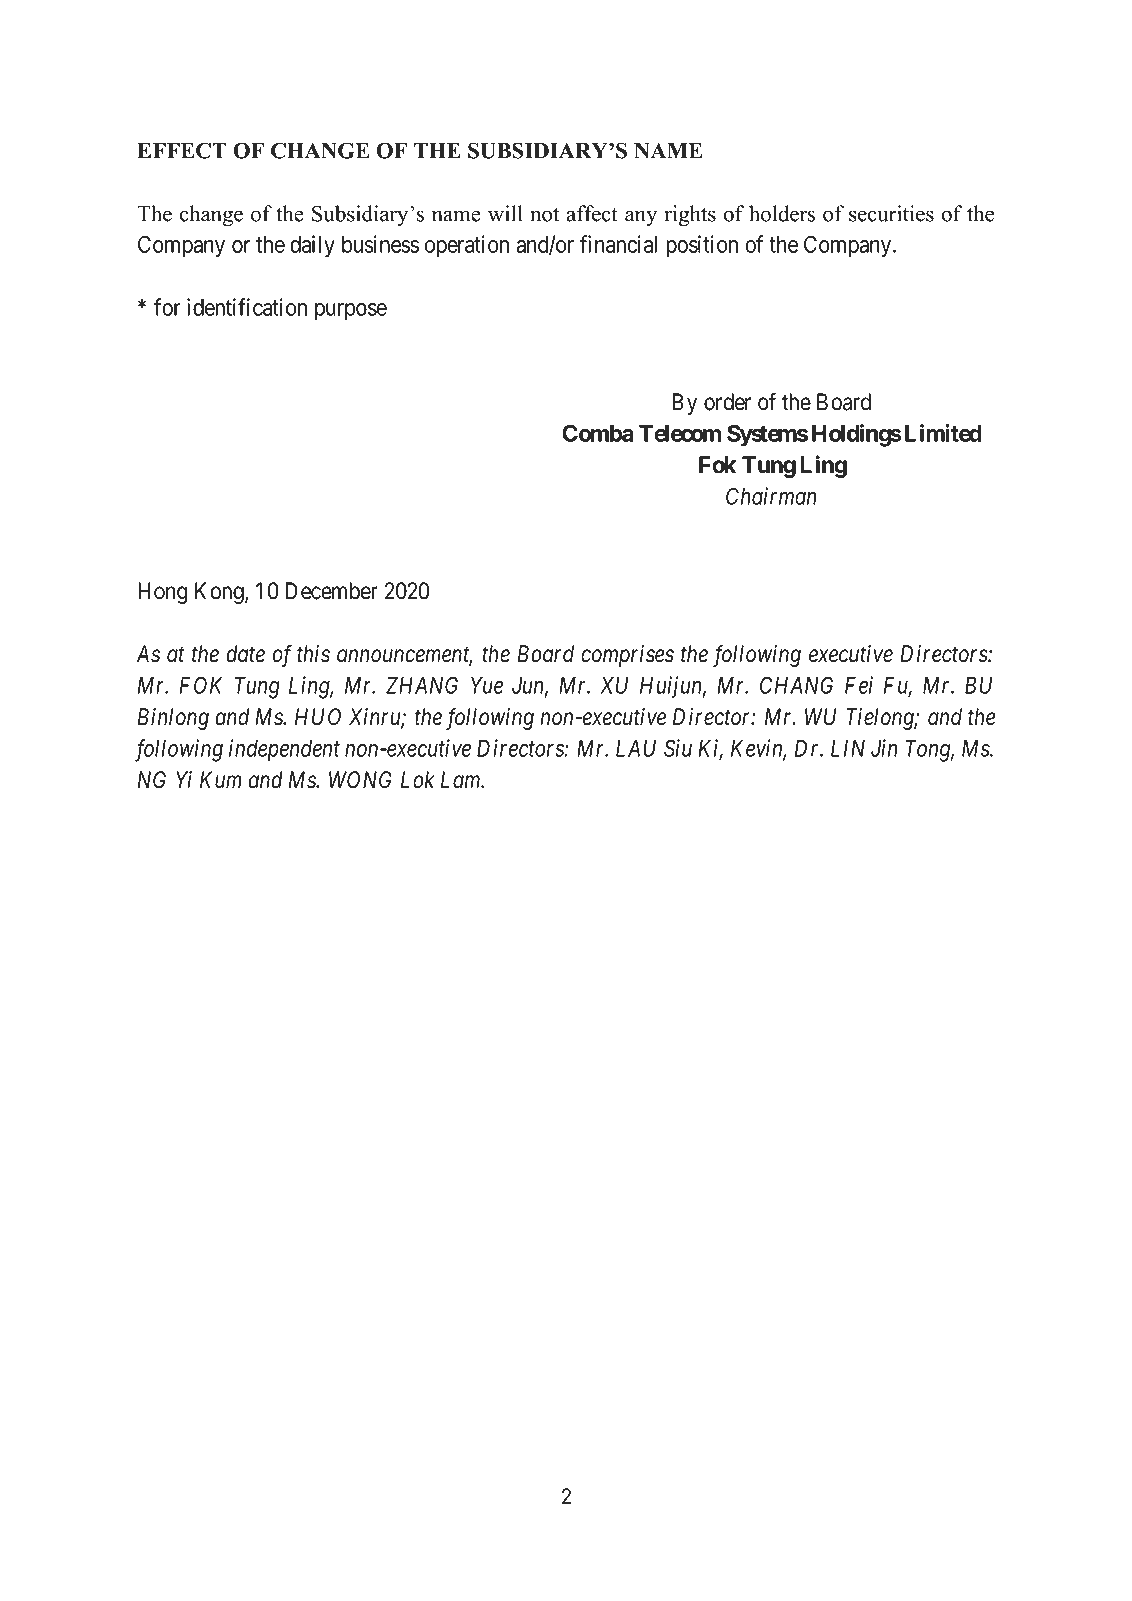 This page has width=1132, height=1601. What do you see at coordinates (544, 215) in the page?
I see `not` at bounding box center [544, 215].
